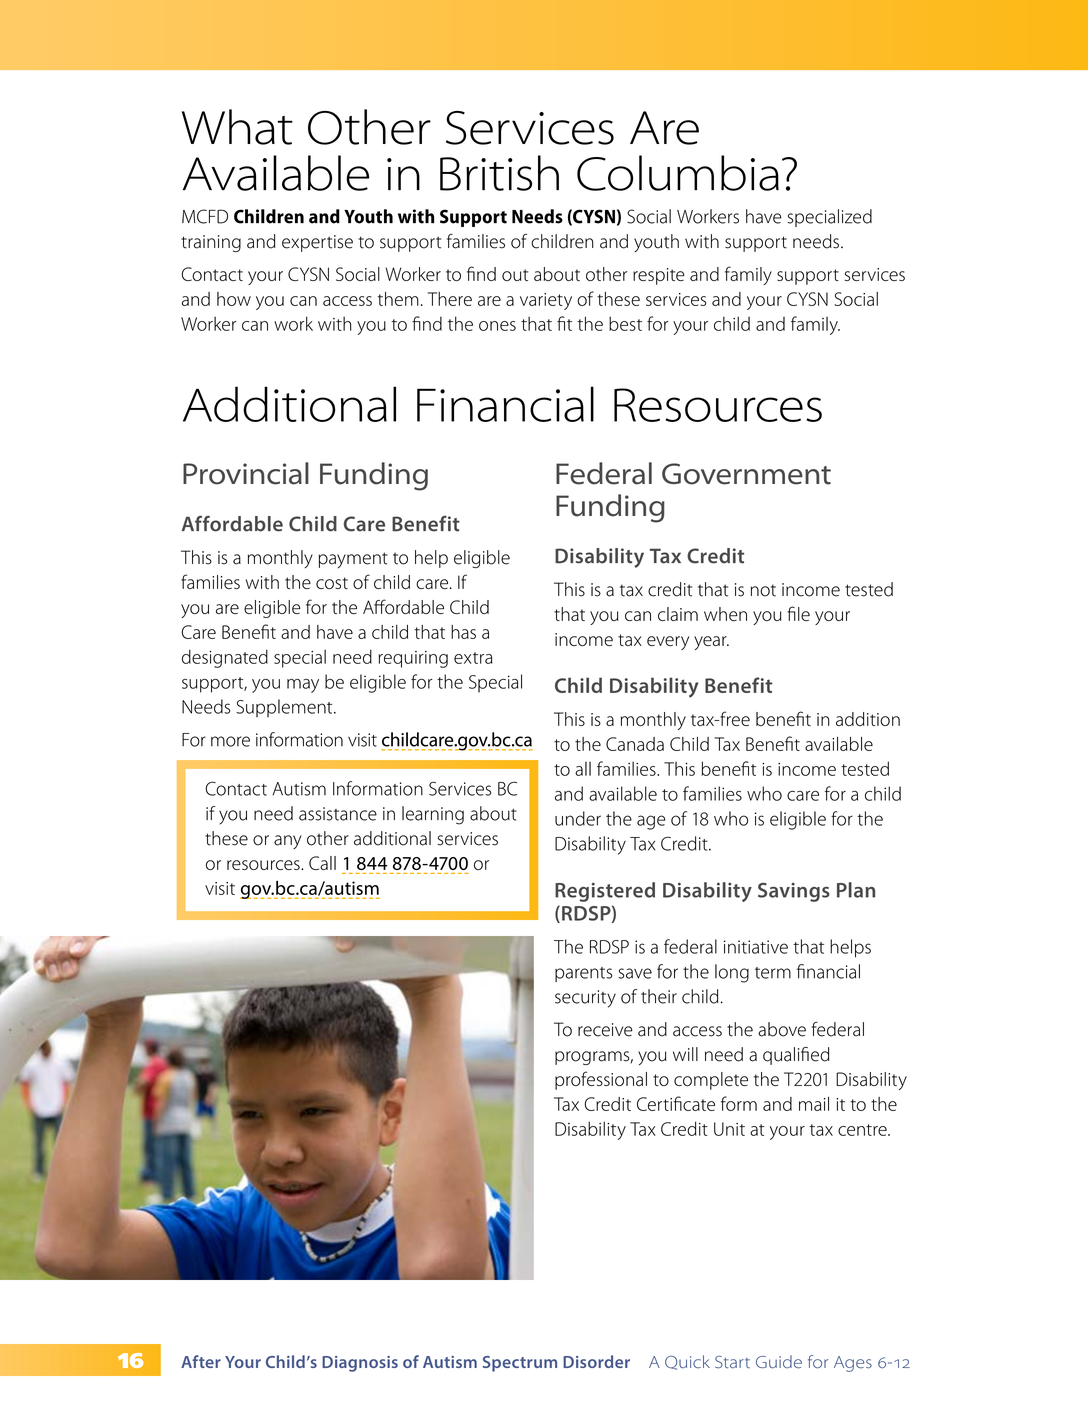  Describe the element at coordinates (201, 1361) in the document. I see `After` at that location.
